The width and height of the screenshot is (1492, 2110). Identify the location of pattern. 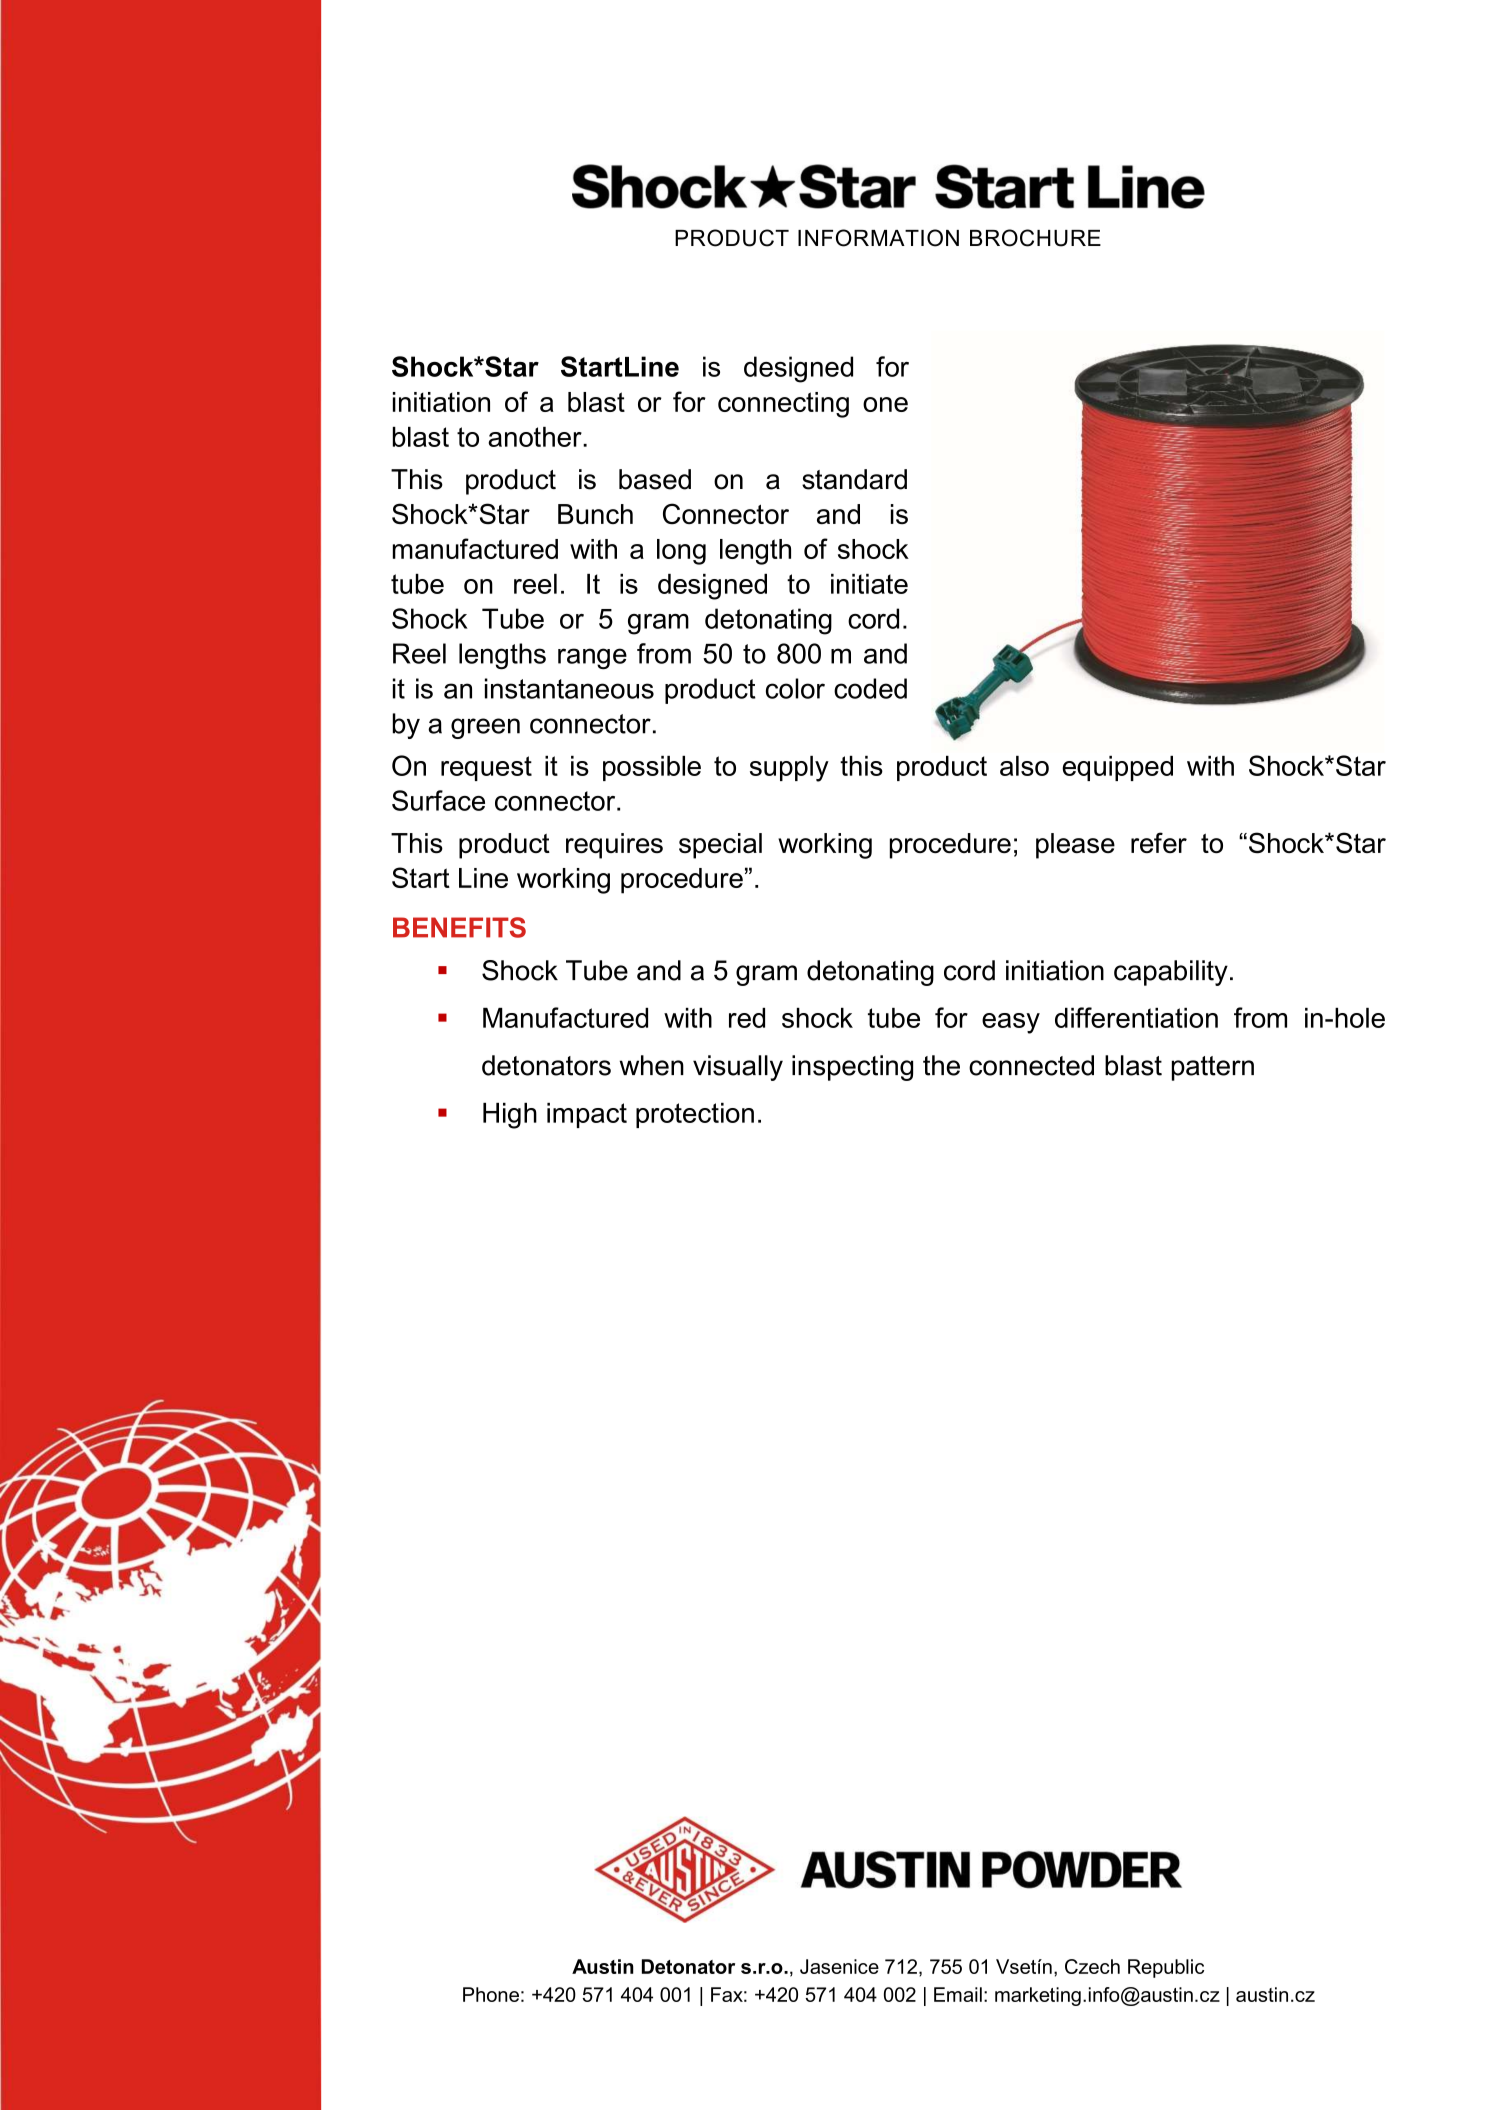
(1213, 1068).
